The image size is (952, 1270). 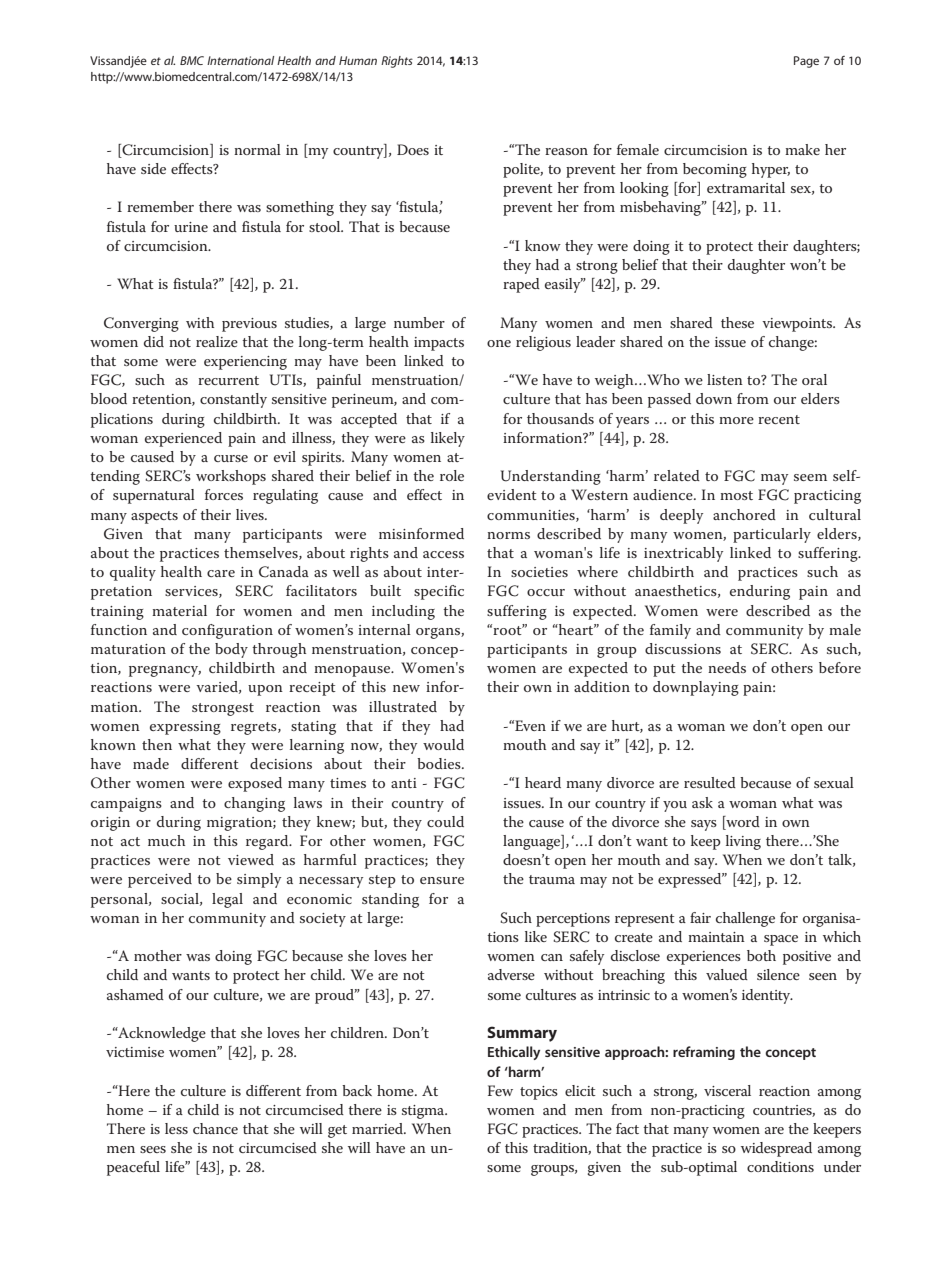 I want to click on Page, so click(x=806, y=62).
